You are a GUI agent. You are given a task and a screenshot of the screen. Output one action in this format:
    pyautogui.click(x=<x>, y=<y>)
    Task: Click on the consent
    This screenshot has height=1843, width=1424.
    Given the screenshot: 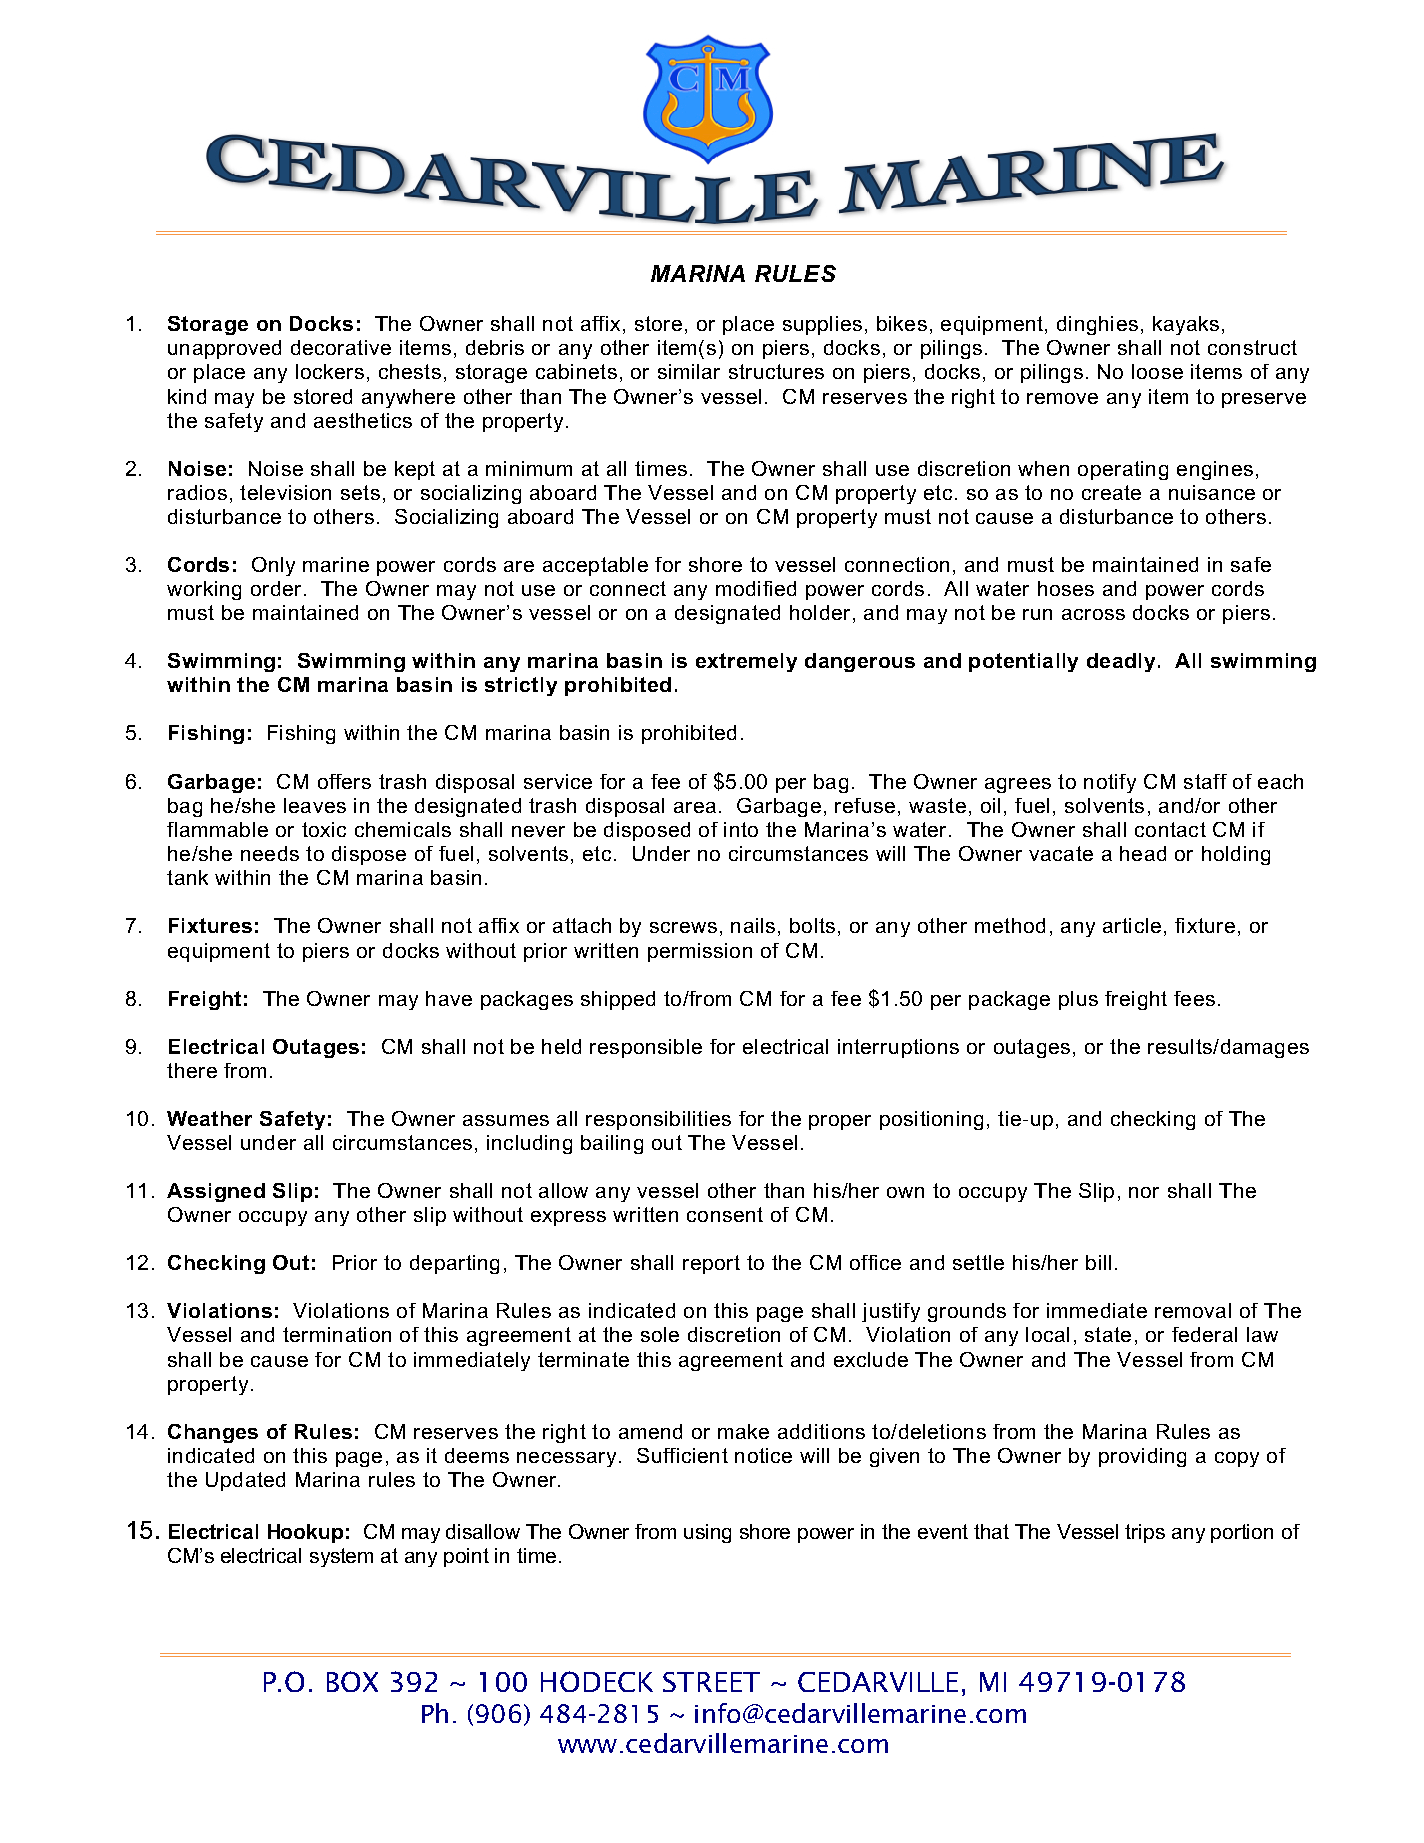 What is the action you would take?
    pyautogui.click(x=725, y=1214)
